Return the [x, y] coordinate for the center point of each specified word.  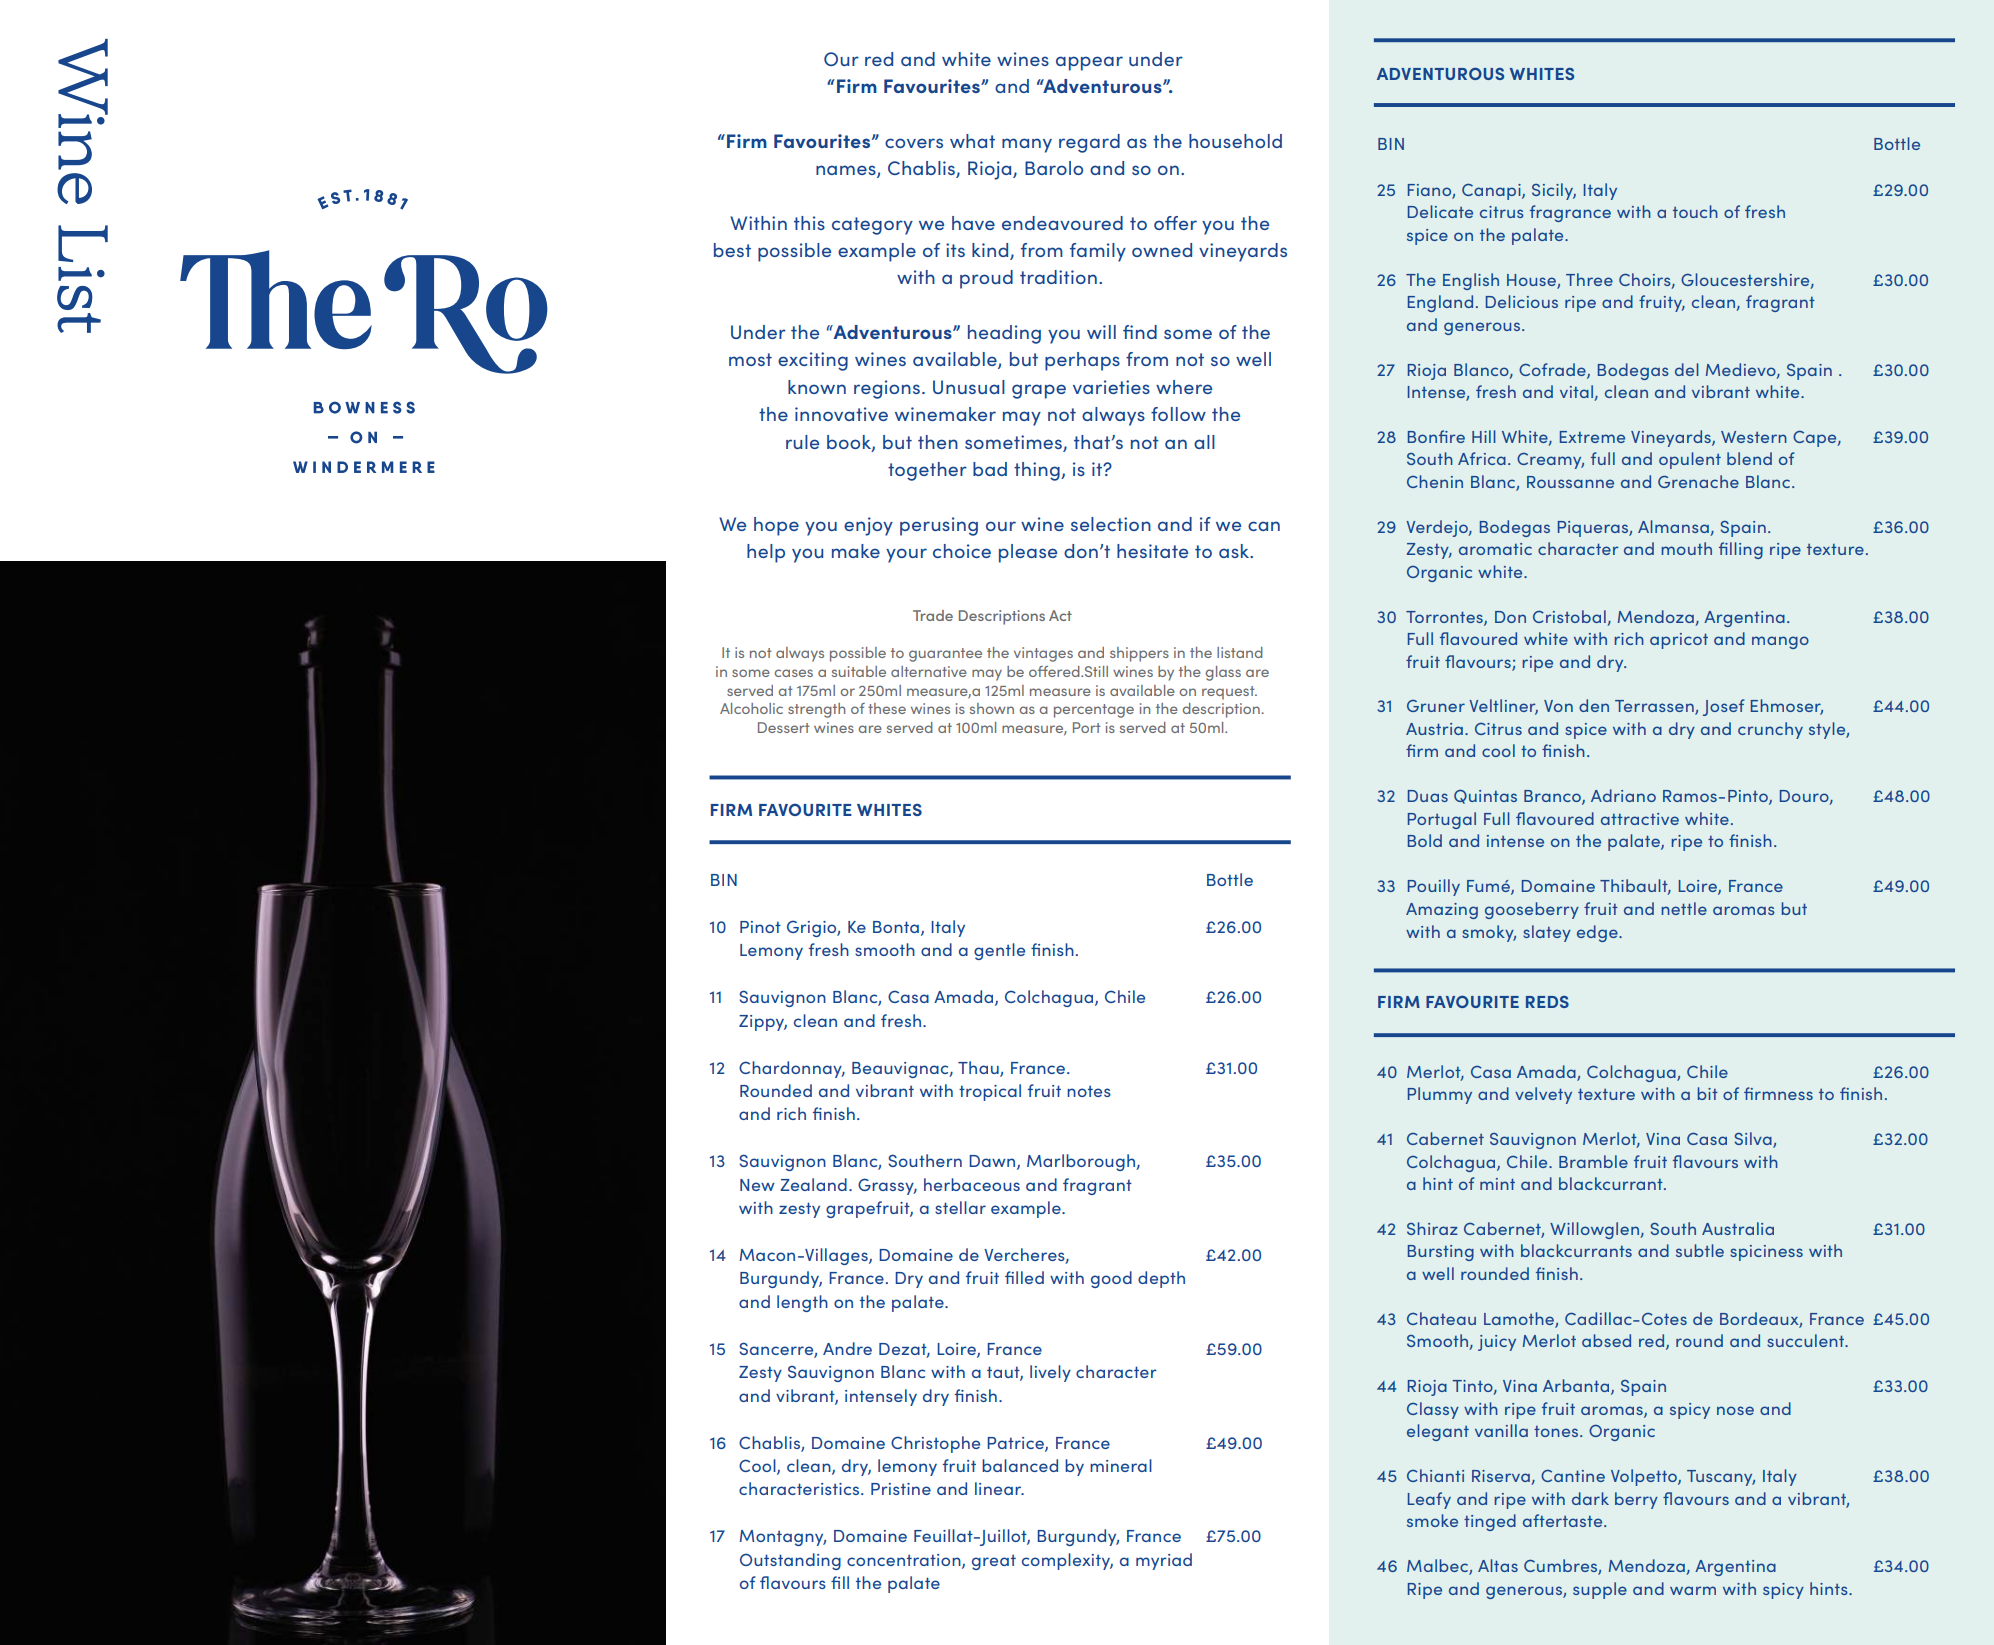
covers [914, 143]
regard [1089, 143]
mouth [1687, 548]
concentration [905, 1561]
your [906, 555]
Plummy [1440, 1095]
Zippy [763, 1023]
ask [1235, 551]
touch [1695, 211]
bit [1708, 1093]
